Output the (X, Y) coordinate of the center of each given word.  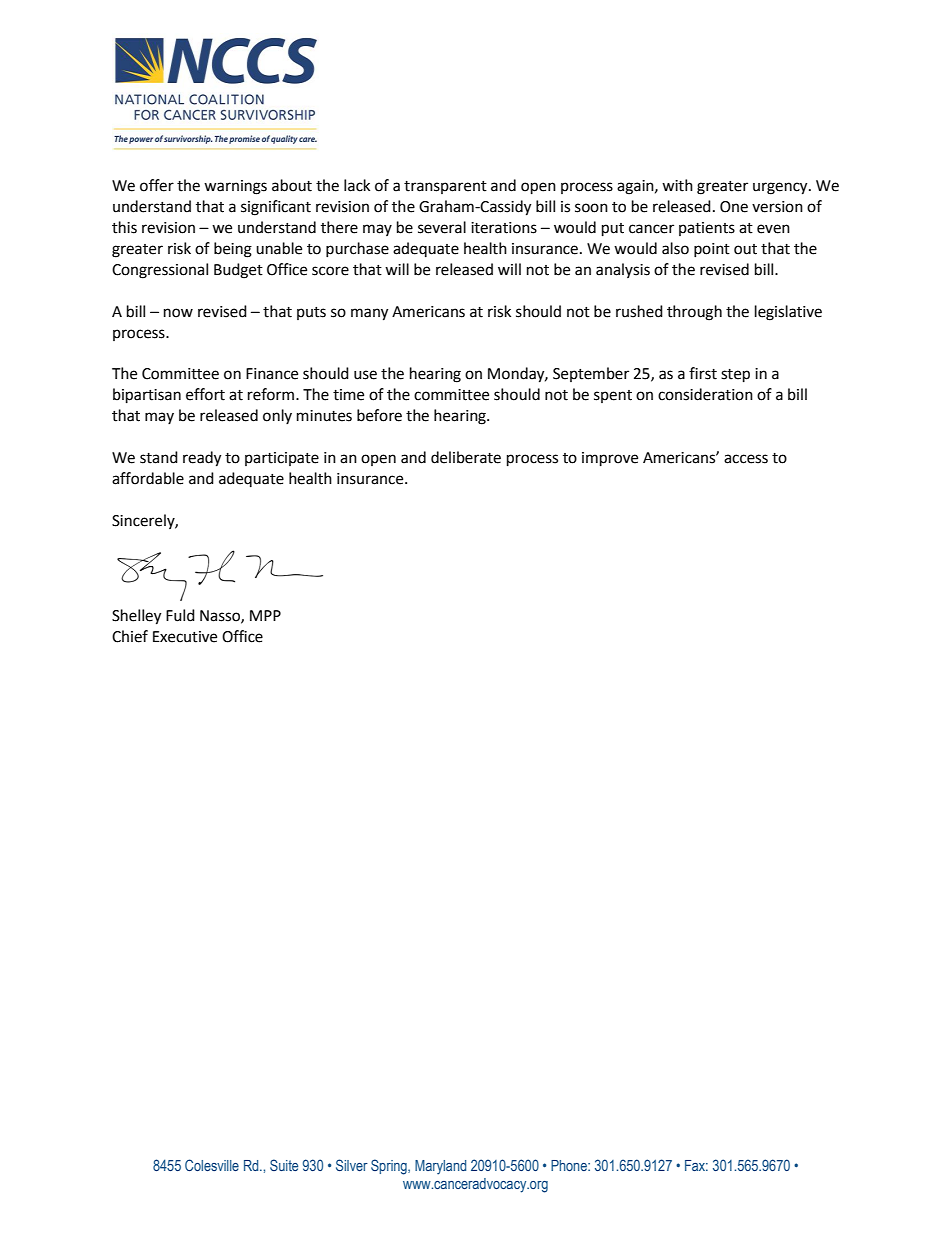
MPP (265, 615)
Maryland (440, 1167)
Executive (185, 637)
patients (707, 229)
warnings (235, 187)
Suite (284, 1165)
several (442, 227)
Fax (696, 1165)
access (746, 459)
